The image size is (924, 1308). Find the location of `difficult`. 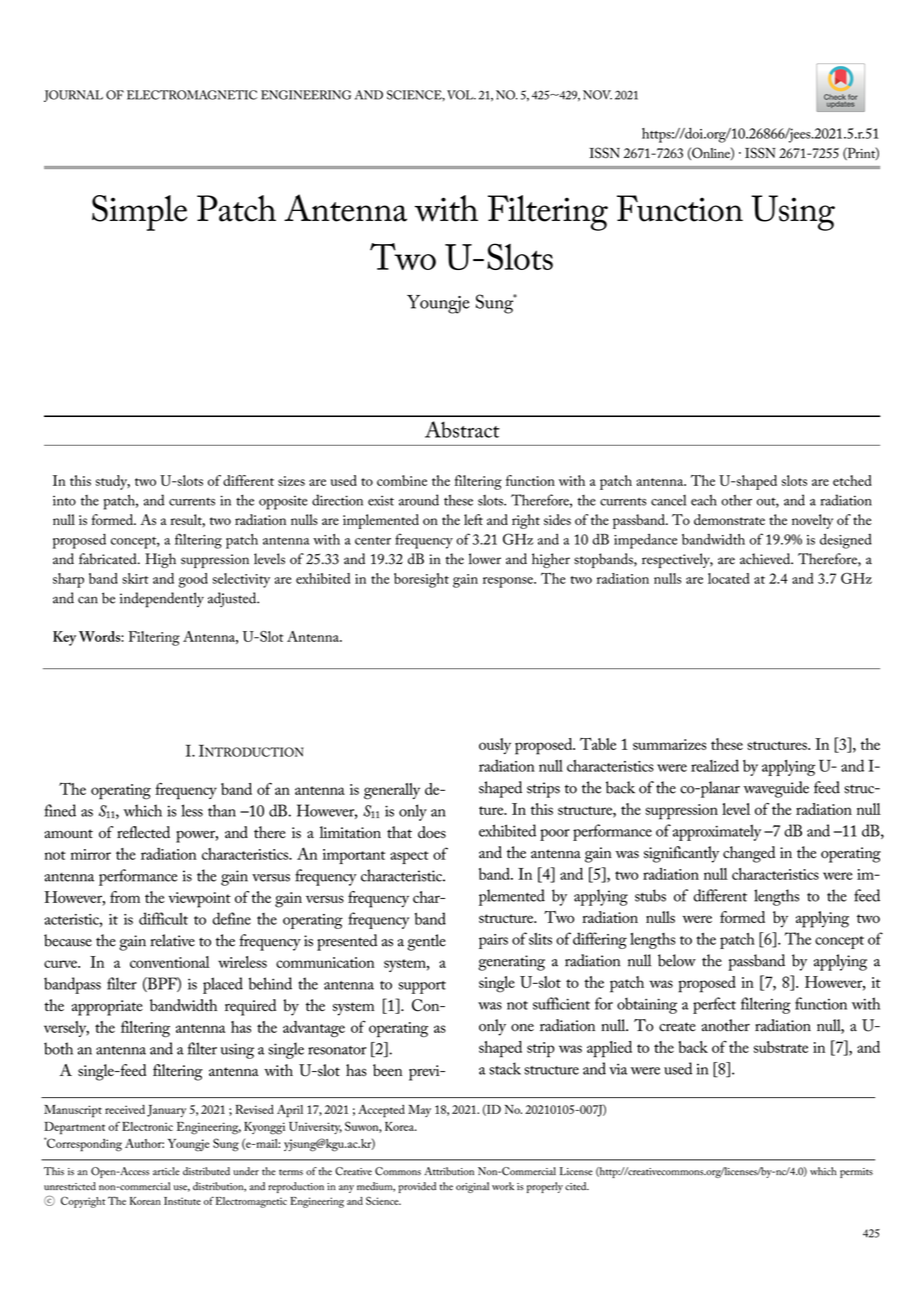

difficult is located at coordinates (163, 918).
